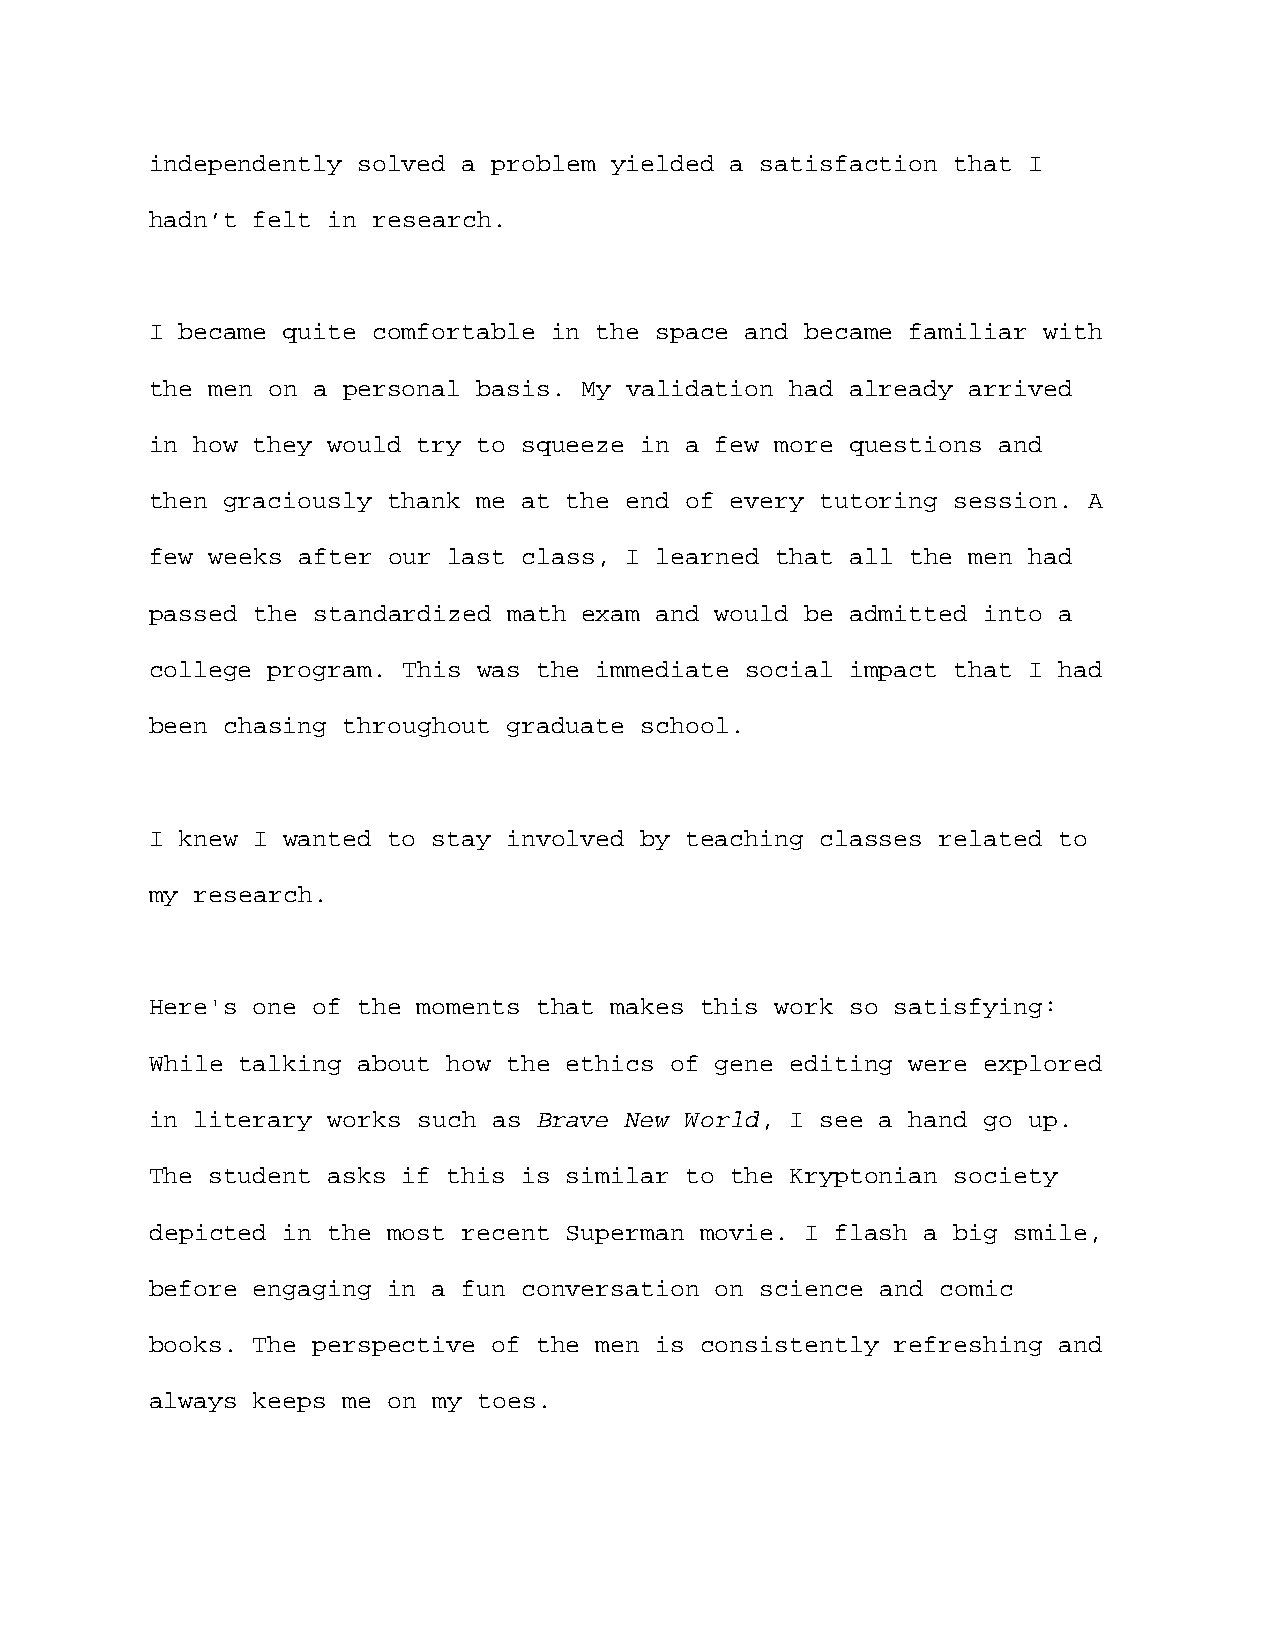 The width and height of the image is (1267, 1639). Describe the element at coordinates (282, 219) in the image. I see `felt` at that location.
